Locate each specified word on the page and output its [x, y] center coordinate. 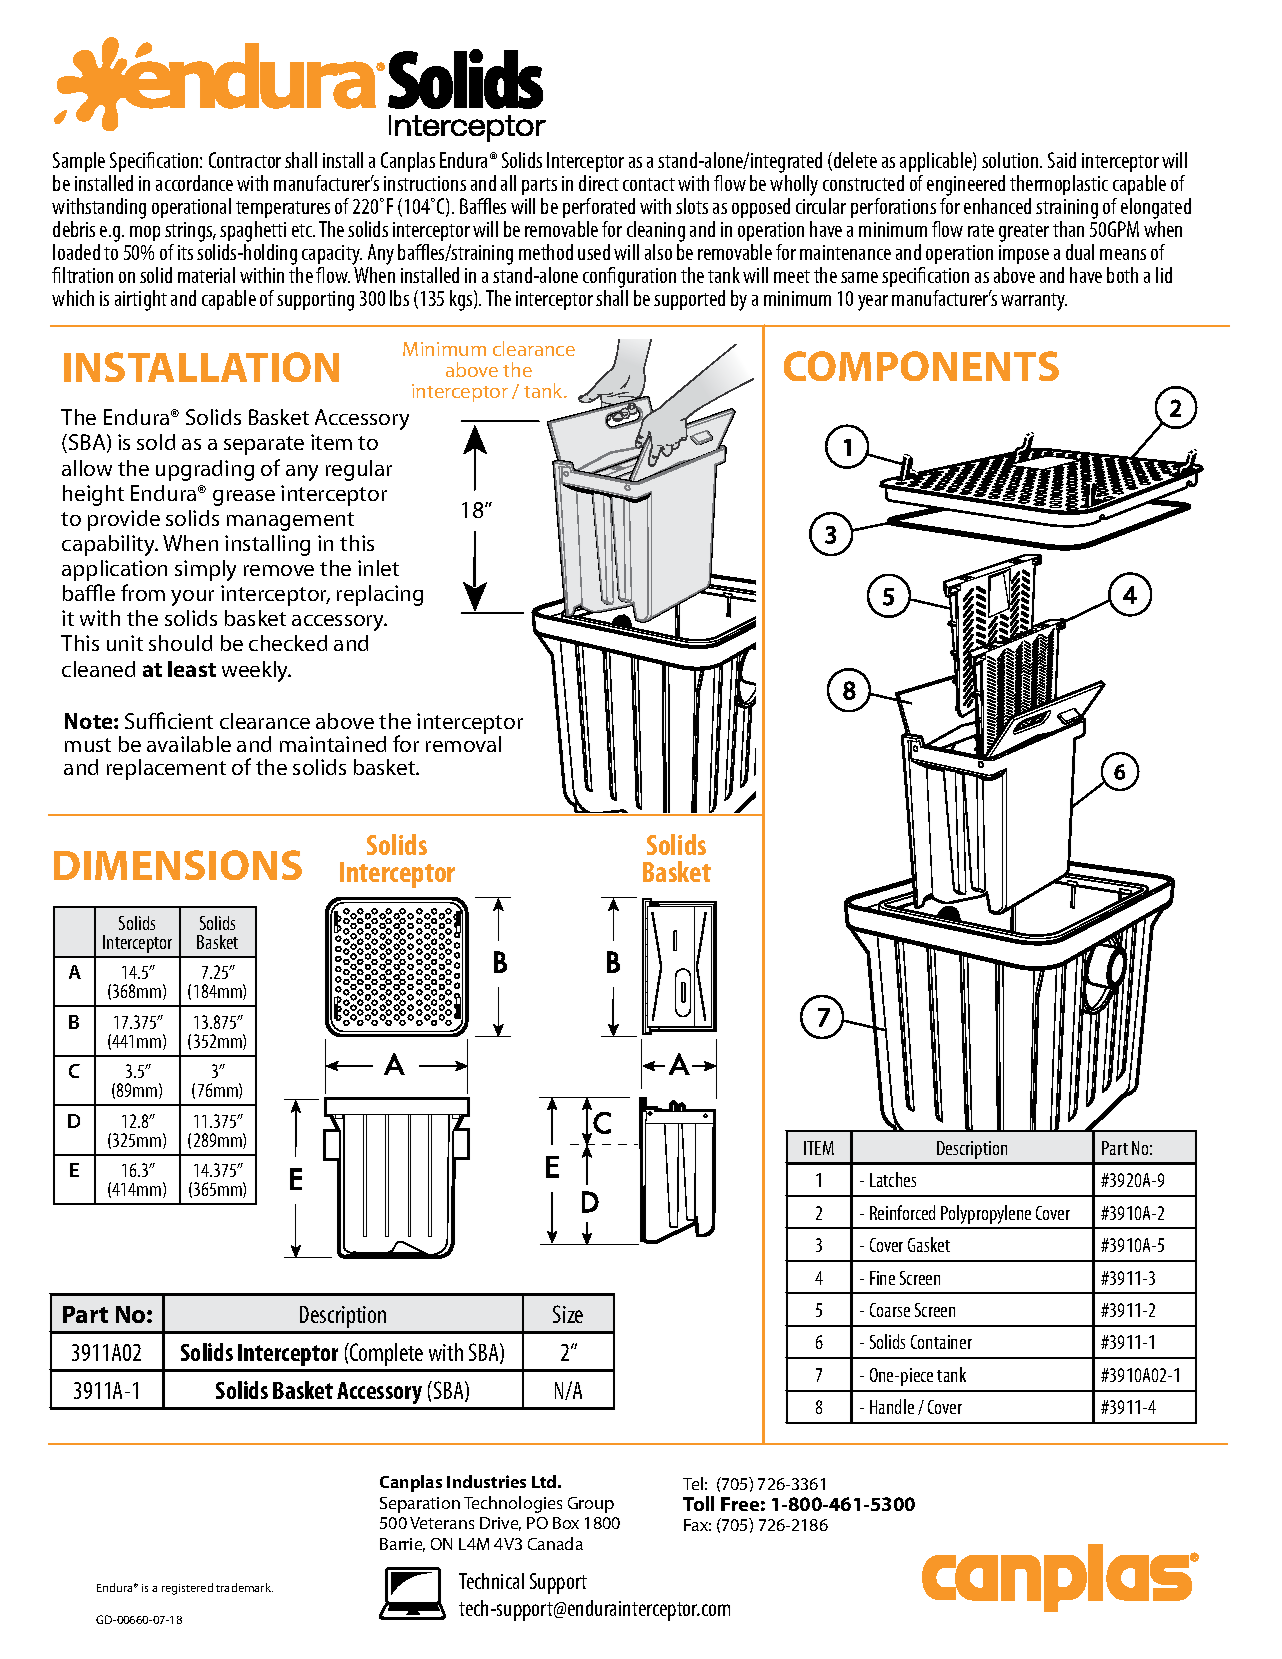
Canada [555, 1543]
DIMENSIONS [178, 865]
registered [187, 1589]
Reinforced [902, 1212]
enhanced [997, 206]
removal [463, 744]
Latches [893, 1179]
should [180, 643]
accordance [194, 183]
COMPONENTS [921, 366]
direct [599, 183]
